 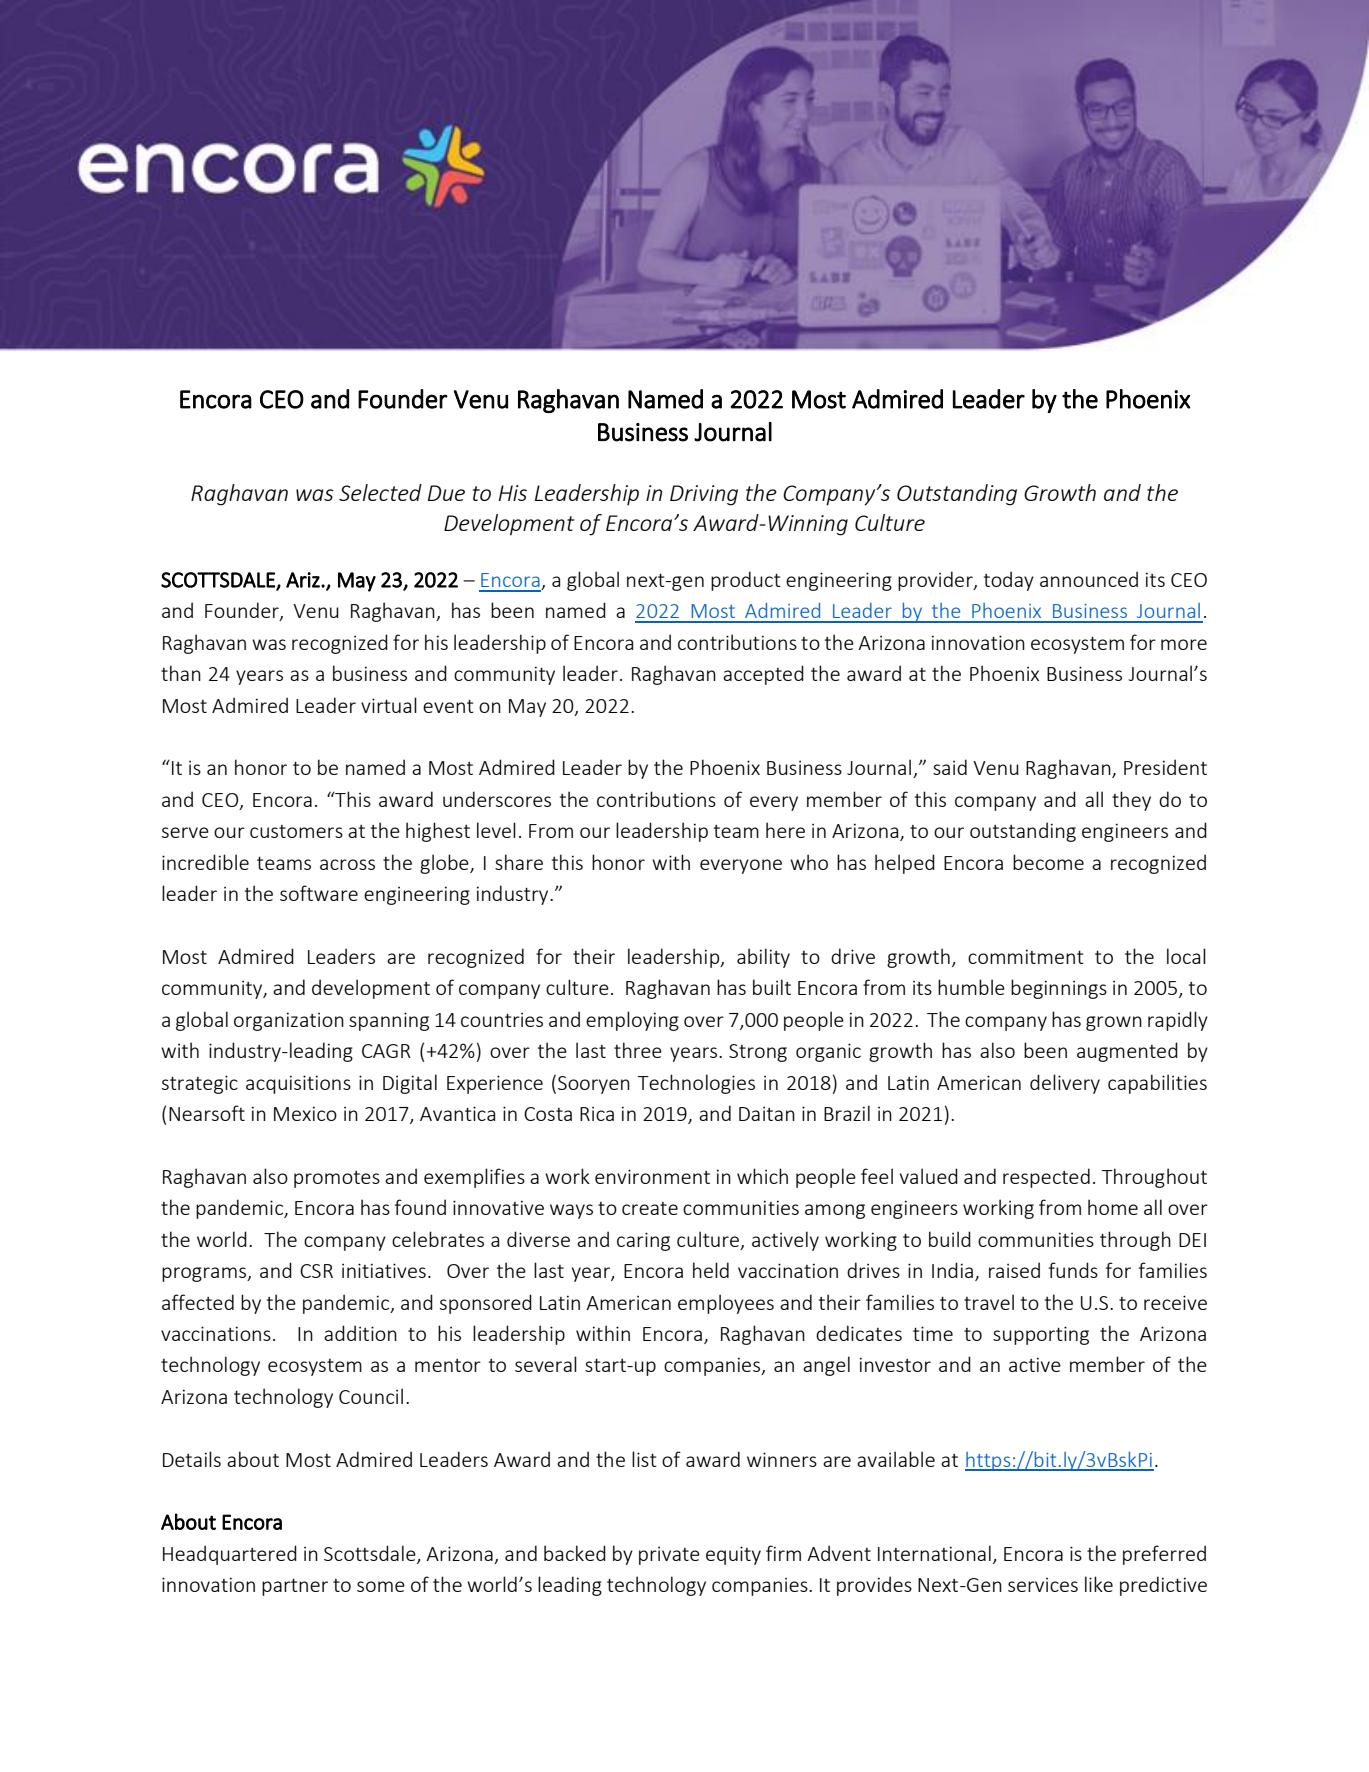 What do you see at coordinates (704, 495) in the page?
I see `Driving` at bounding box center [704, 495].
